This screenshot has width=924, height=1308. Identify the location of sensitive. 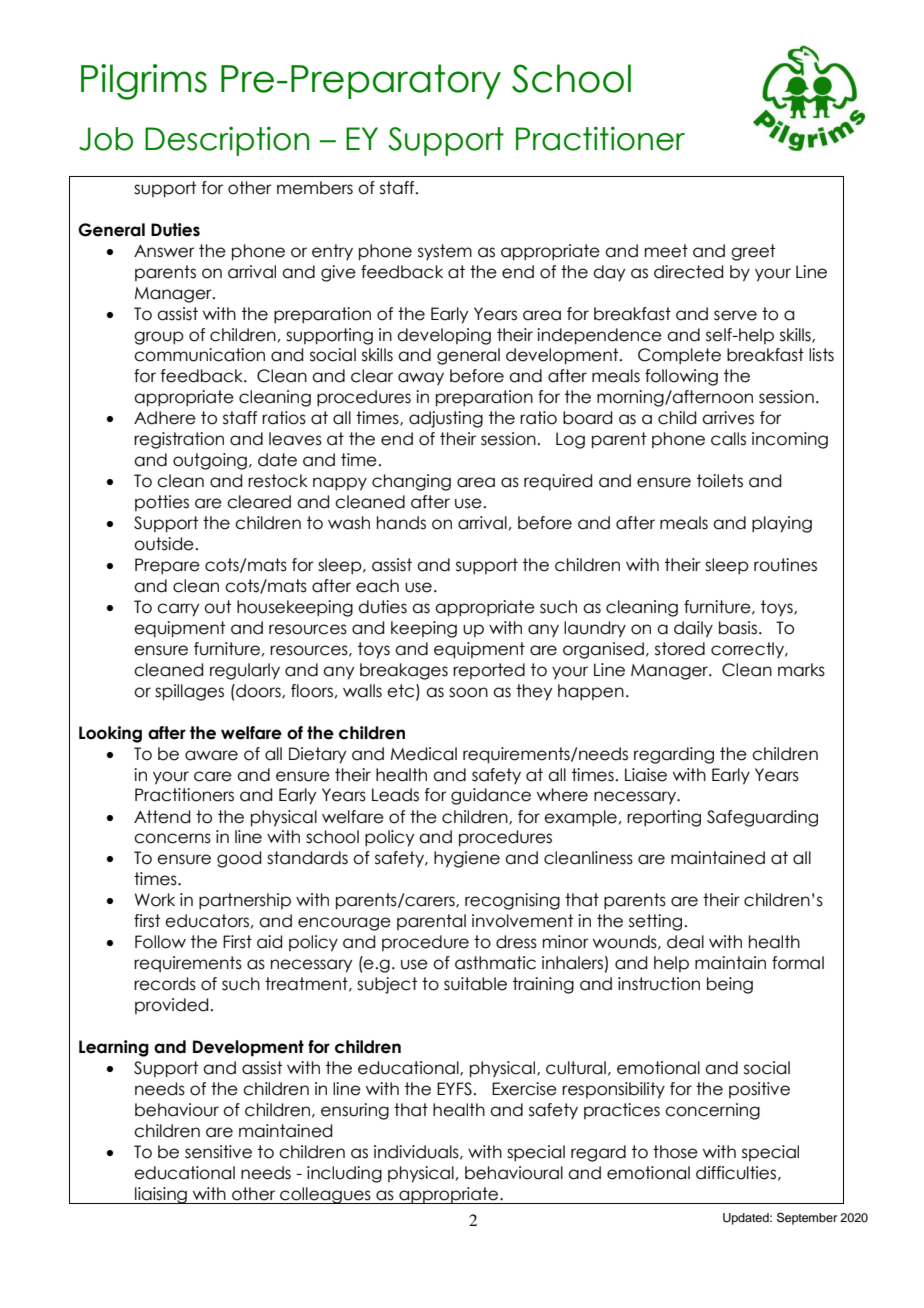
(218, 1152).
